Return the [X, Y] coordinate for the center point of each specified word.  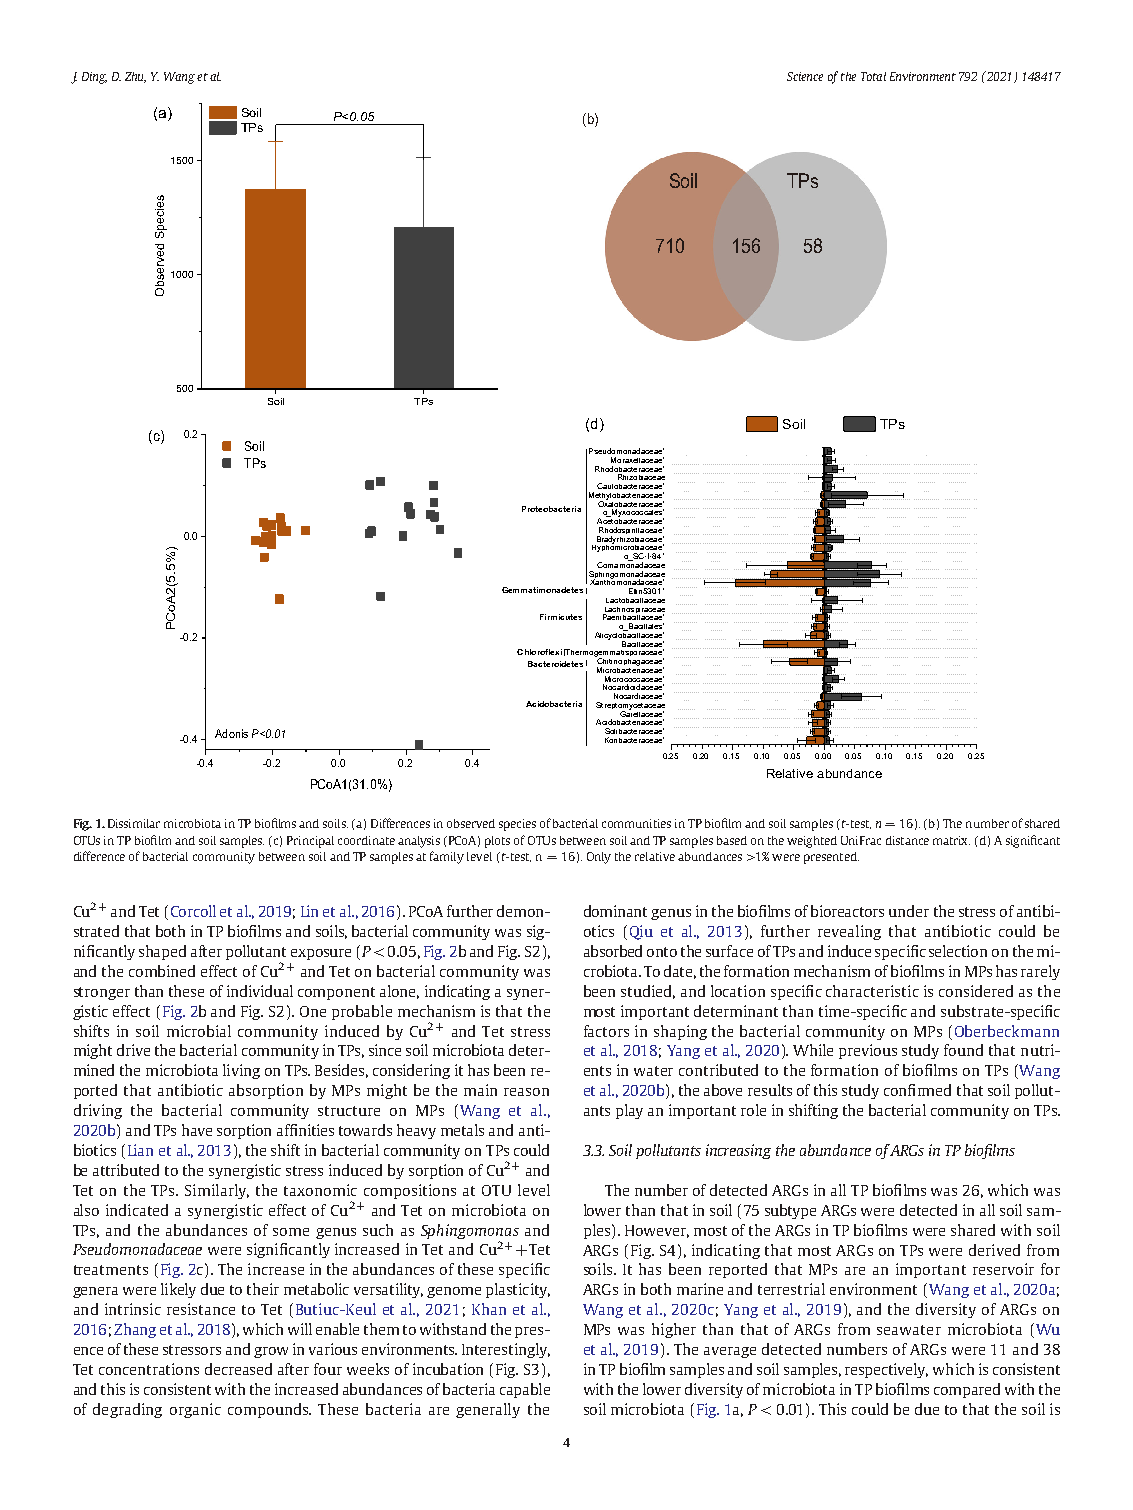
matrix [951, 840]
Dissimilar [134, 823]
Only [599, 858]
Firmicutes [561, 617]
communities [636, 823]
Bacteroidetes [555, 664]
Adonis [231, 733]
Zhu [135, 77]
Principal [310, 842]
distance [907, 840]
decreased [238, 1369]
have [197, 1130]
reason [526, 1092]
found [963, 1050]
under [909, 911]
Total [873, 76]
